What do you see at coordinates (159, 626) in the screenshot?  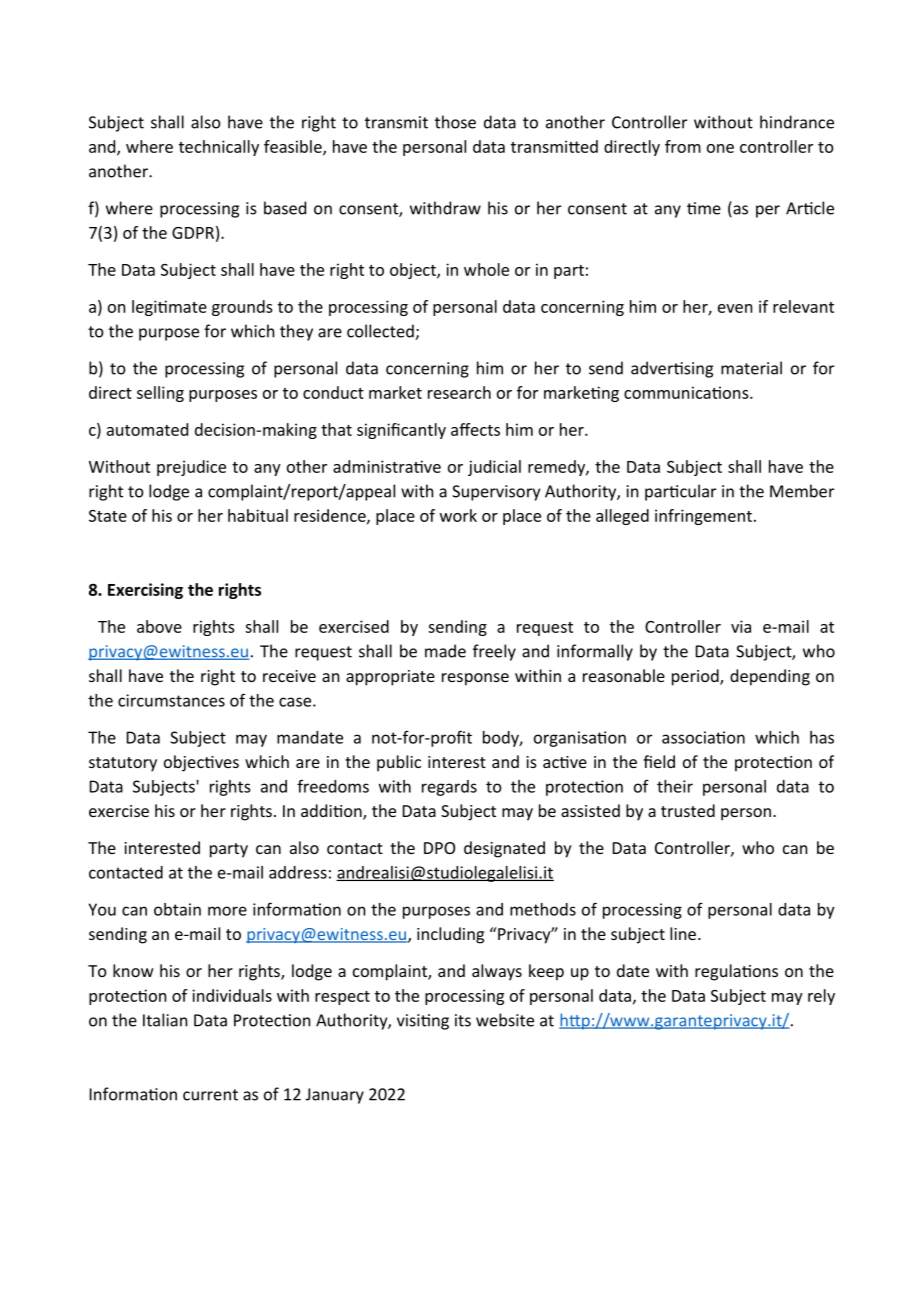 I see `above` at bounding box center [159, 626].
